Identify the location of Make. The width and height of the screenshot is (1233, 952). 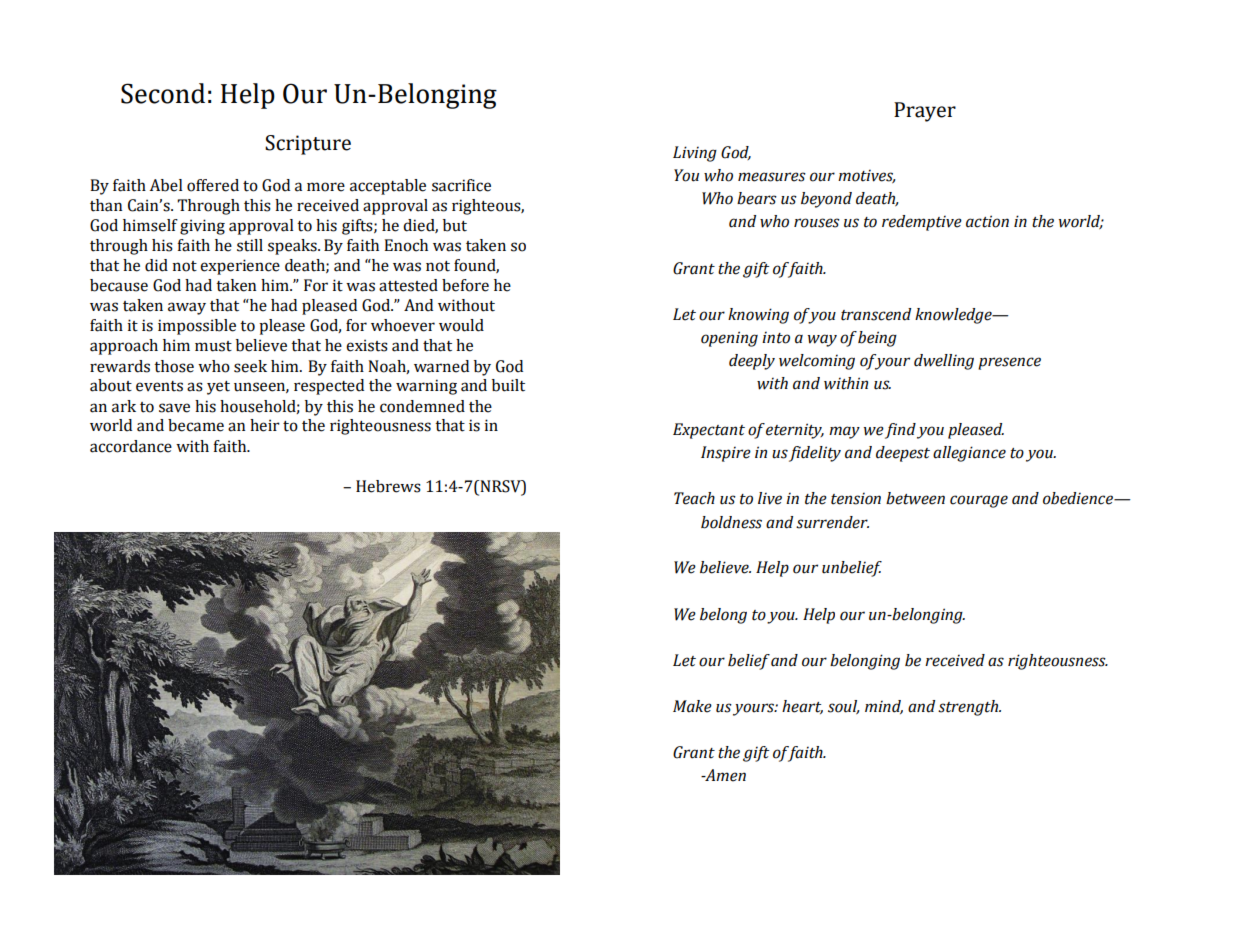
(692, 706).
